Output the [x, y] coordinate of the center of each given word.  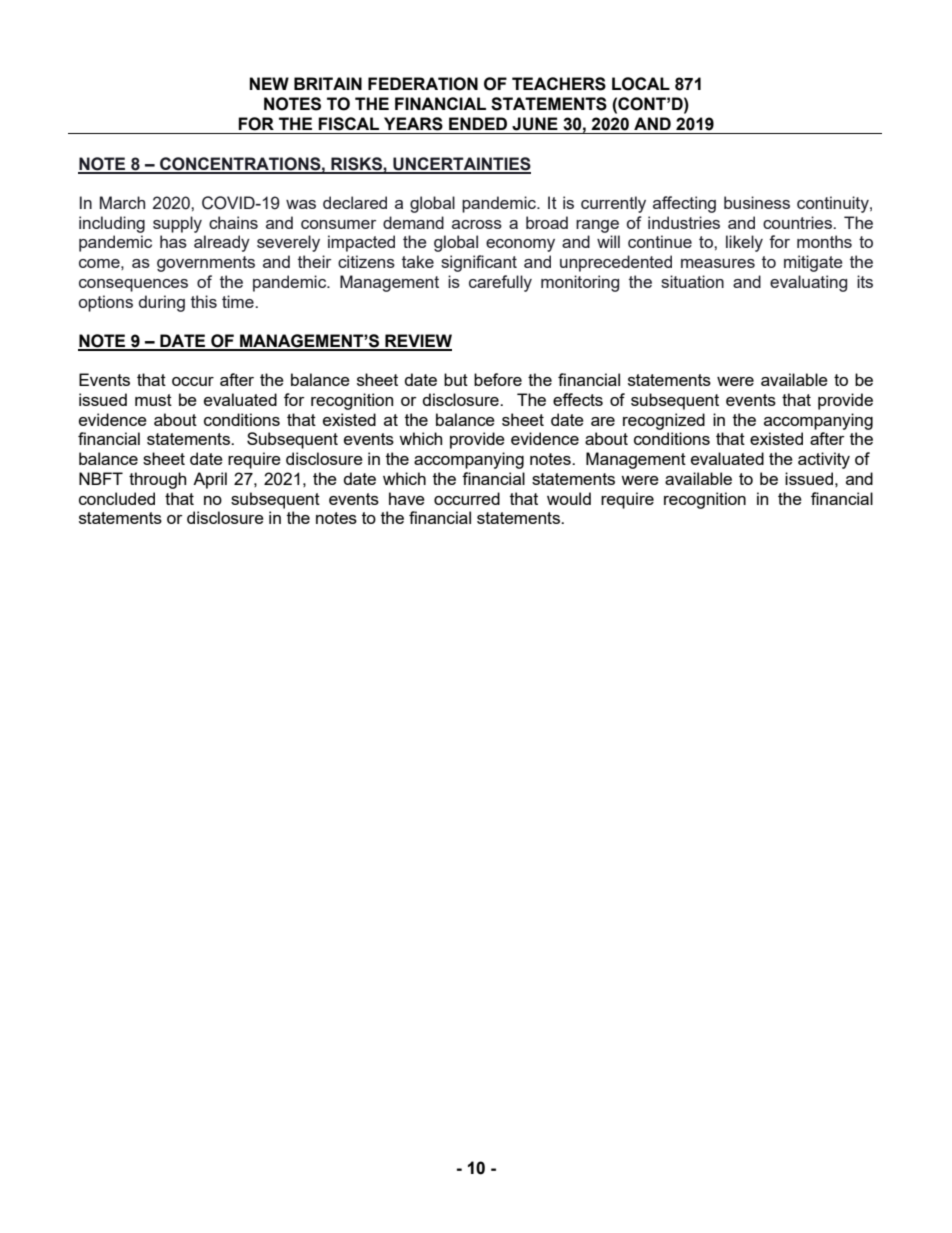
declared [355, 202]
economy [520, 245]
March [122, 202]
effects [578, 399]
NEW [269, 83]
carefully [500, 283]
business [757, 202]
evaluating [808, 283]
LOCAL [641, 84]
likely [744, 243]
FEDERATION [423, 84]
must [153, 400]
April [210, 480]
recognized [664, 421]
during [162, 303]
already [222, 243]
